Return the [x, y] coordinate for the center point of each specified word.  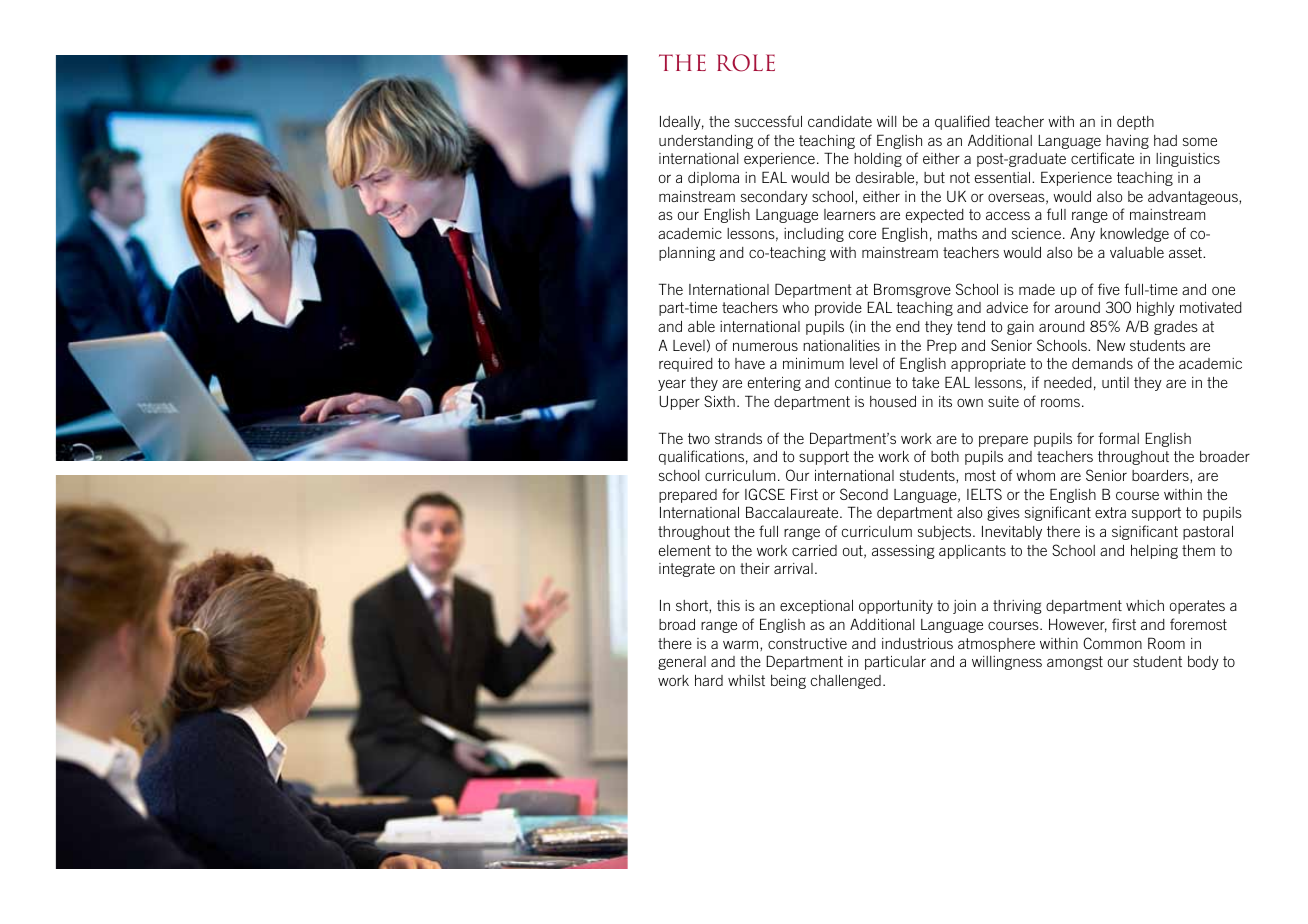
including [814, 235]
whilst [746, 680]
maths [957, 233]
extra [1110, 512]
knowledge [1134, 235]
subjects [946, 533]
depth [1135, 123]
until [1115, 382]
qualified [962, 122]
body [1203, 663]
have [750, 363]
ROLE [746, 63]
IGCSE [765, 494]
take [925, 382]
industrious [917, 643]
